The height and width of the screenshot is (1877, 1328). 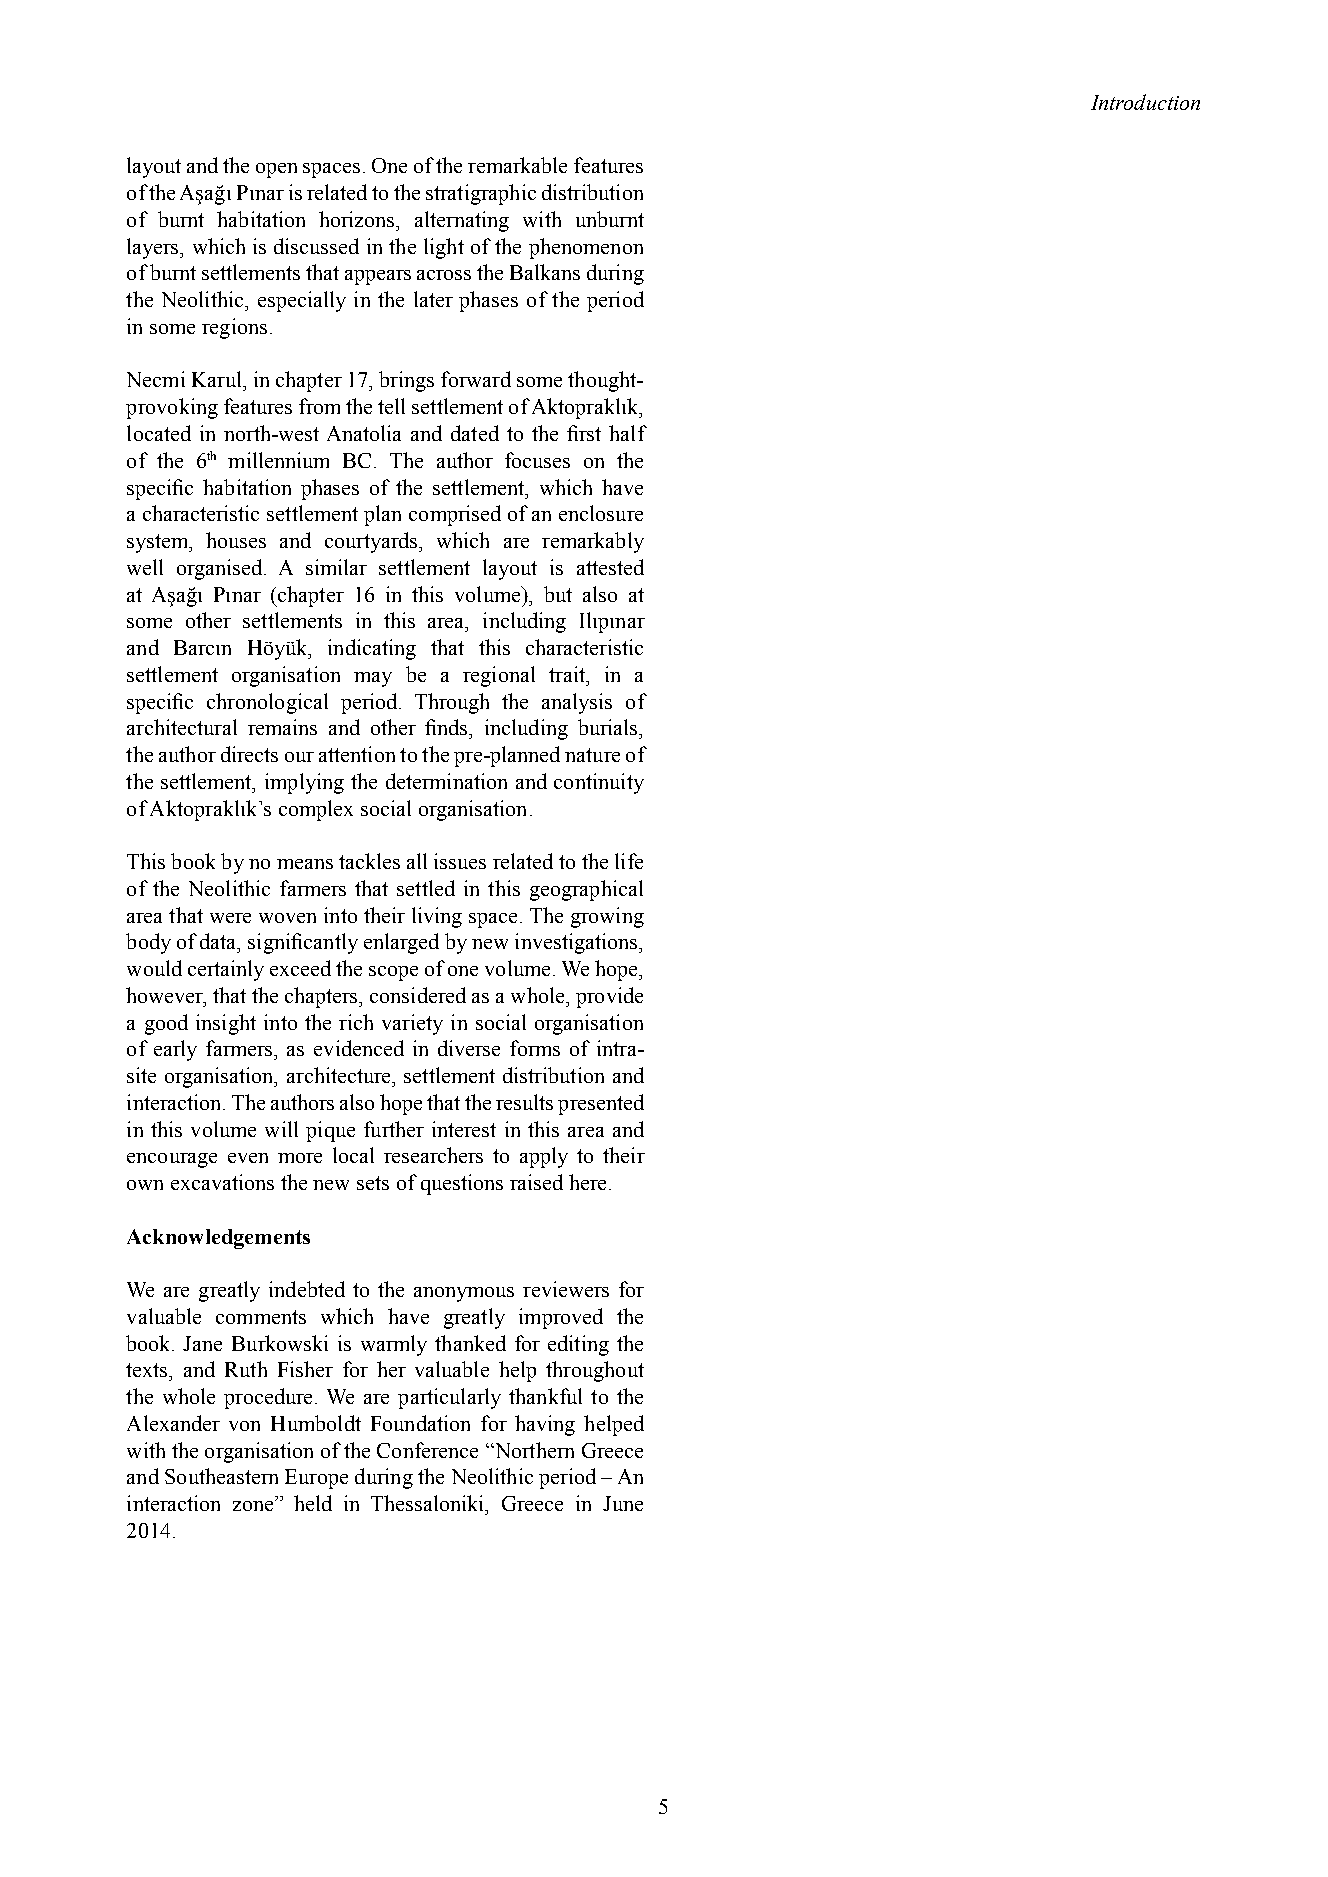 I want to click on implying, so click(x=304, y=783).
